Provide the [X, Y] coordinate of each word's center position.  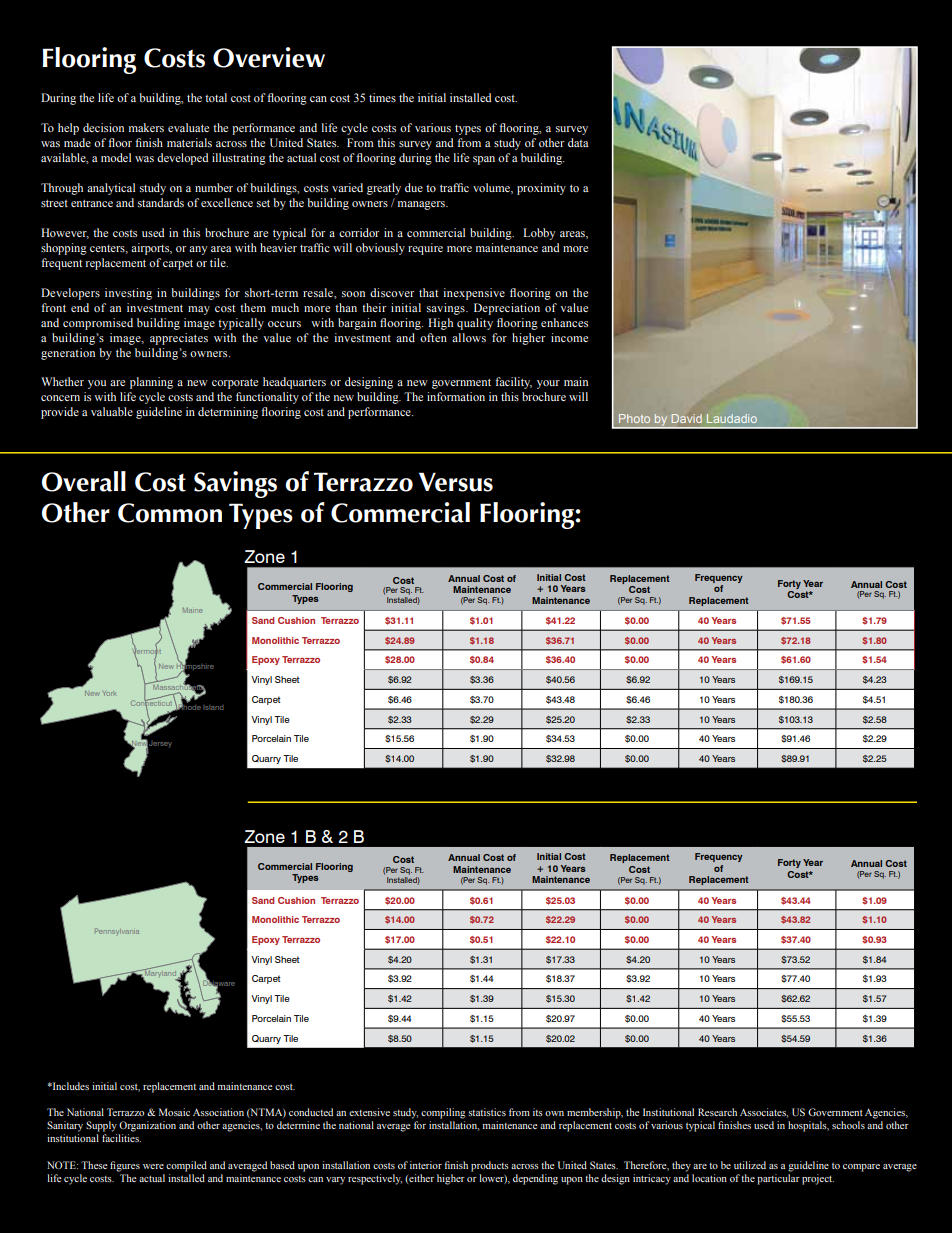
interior [426, 1165]
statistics [487, 1112]
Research [717, 1112]
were [153, 1166]
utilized [750, 1165]
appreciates [179, 339]
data [578, 142]
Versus [456, 482]
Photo [634, 418]
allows [469, 337]
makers [146, 127]
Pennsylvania [117, 931]
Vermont [147, 651]
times [382, 97]
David [686, 418]
